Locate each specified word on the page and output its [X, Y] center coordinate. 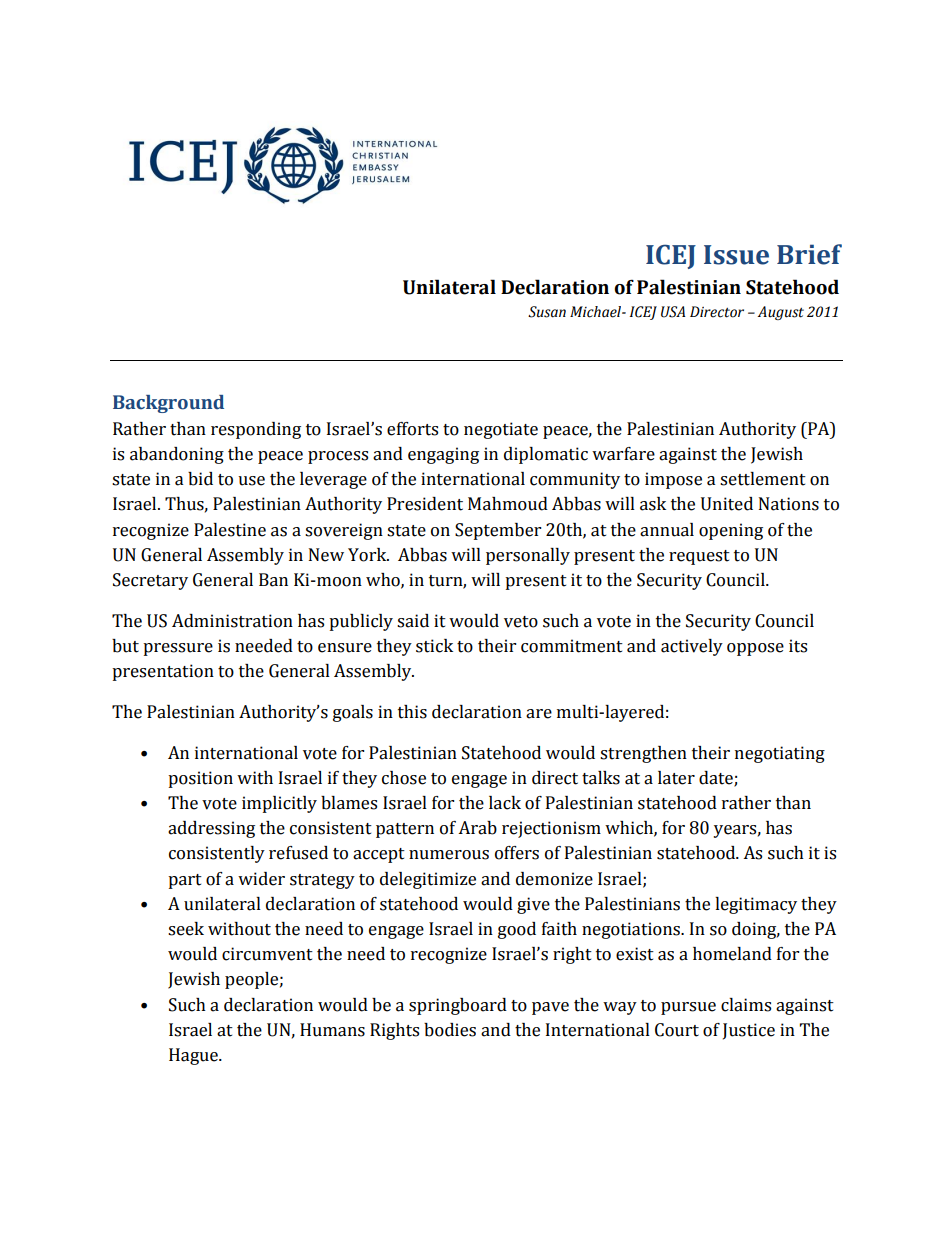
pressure [178, 649]
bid [200, 479]
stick [434, 646]
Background [168, 404]
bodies [450, 1030]
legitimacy [756, 905]
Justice [749, 1031]
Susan [547, 312]
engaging [443, 455]
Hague [194, 1056]
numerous [449, 855]
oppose [755, 649]
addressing [211, 829]
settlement [763, 479]
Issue [736, 255]
